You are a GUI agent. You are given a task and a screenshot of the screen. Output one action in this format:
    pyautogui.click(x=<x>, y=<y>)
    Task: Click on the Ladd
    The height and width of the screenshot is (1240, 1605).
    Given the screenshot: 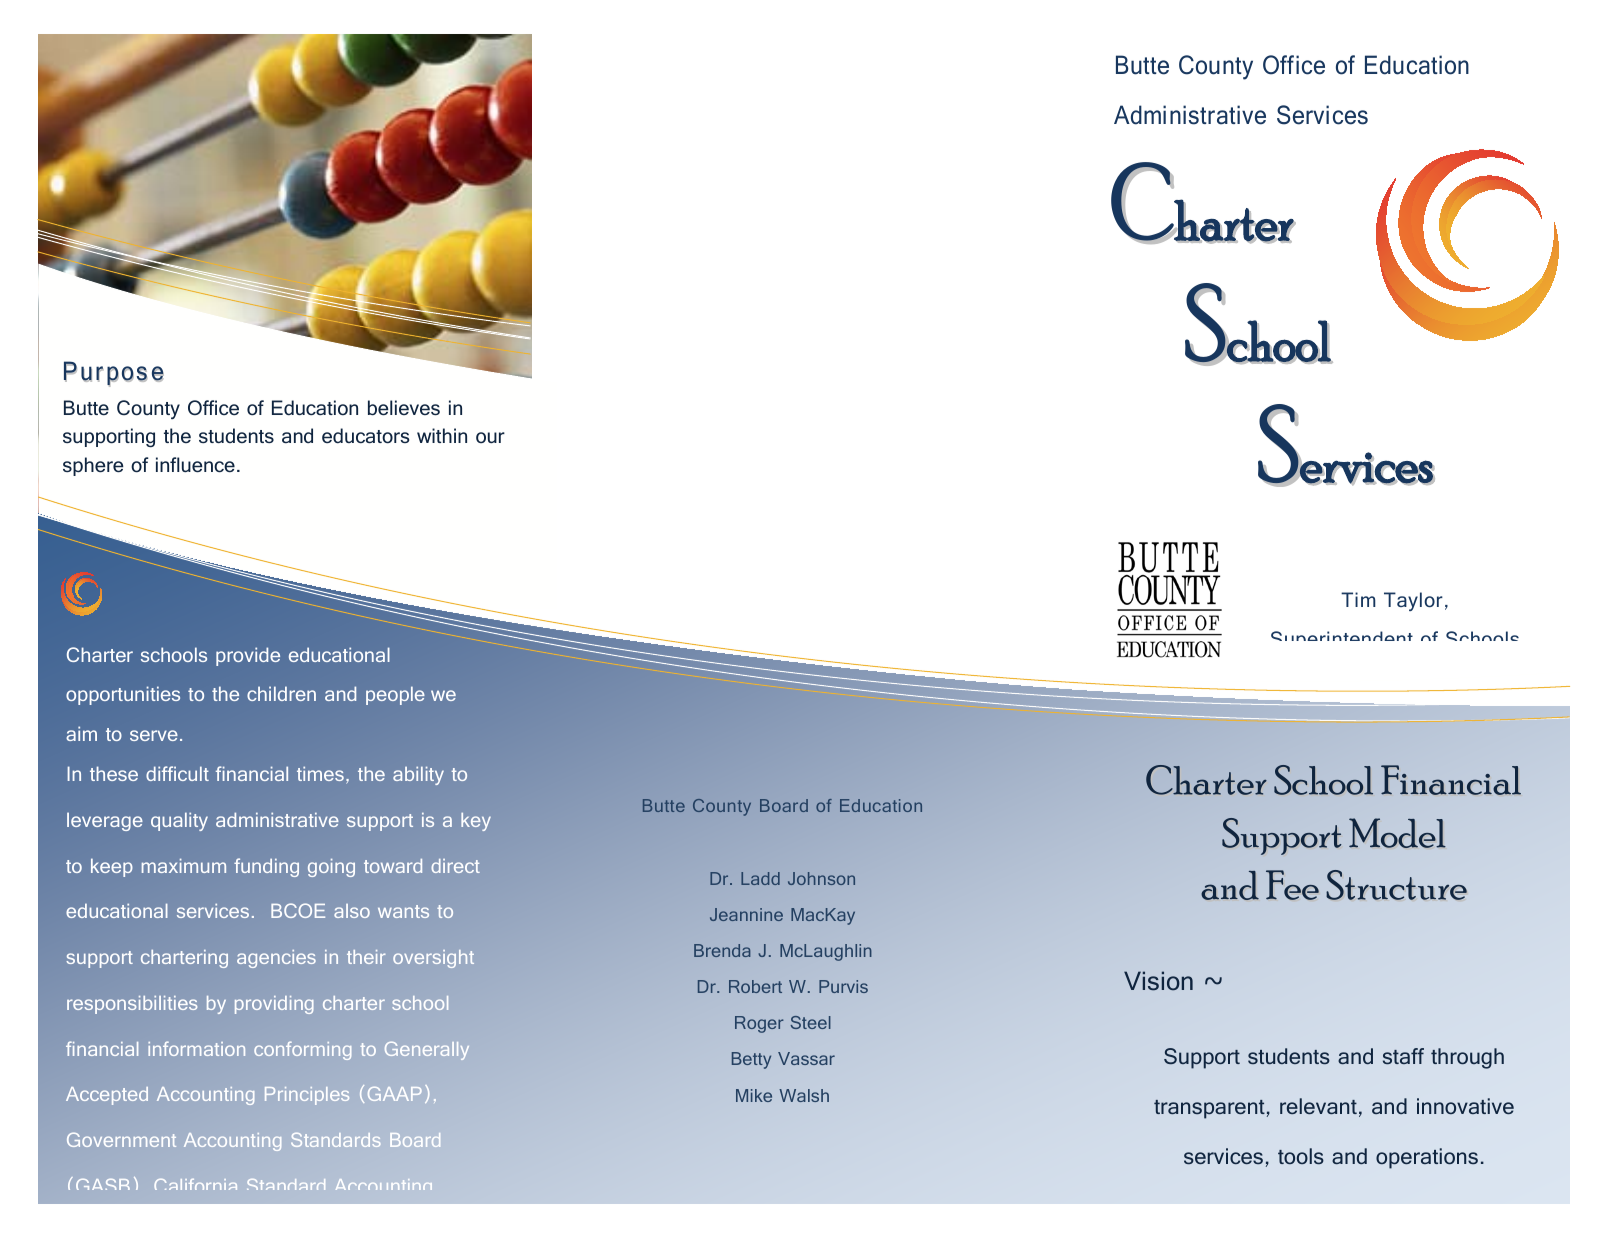 What is the action you would take?
    pyautogui.click(x=760, y=878)
